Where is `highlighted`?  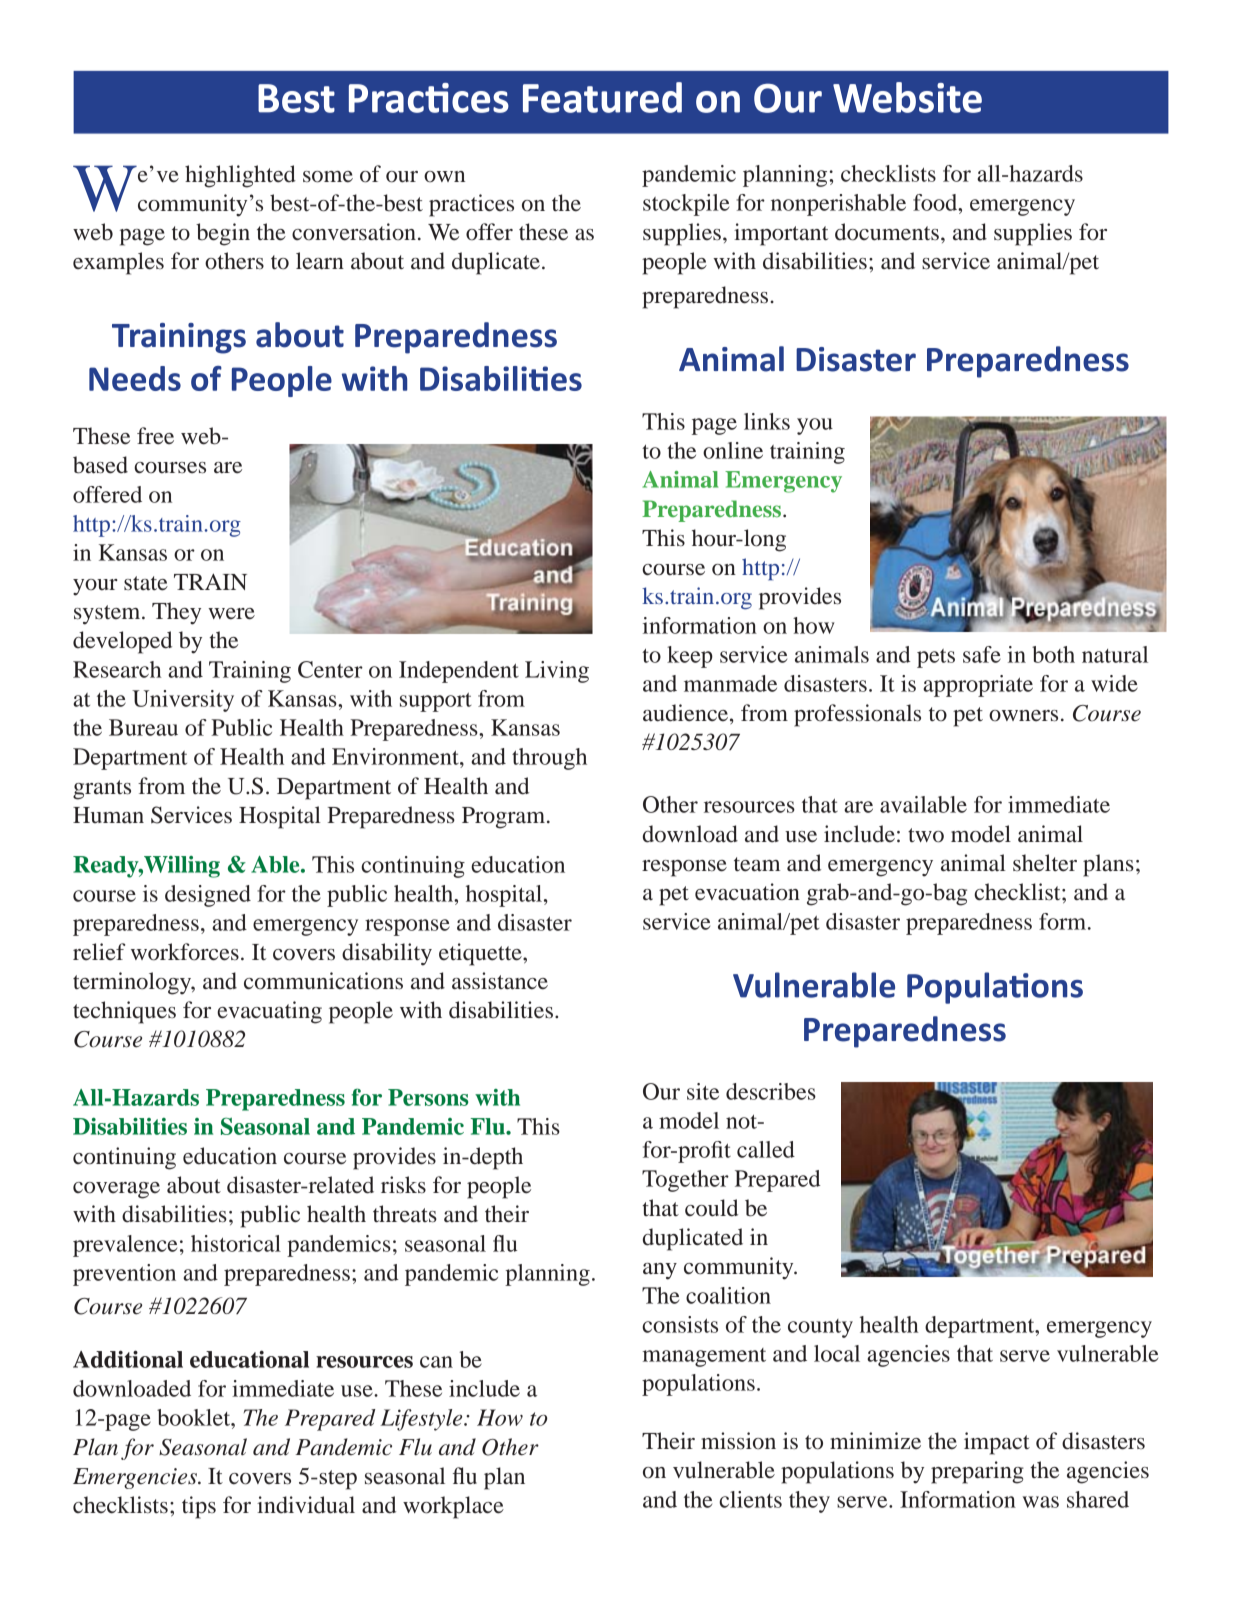 highlighted is located at coordinates (240, 176).
